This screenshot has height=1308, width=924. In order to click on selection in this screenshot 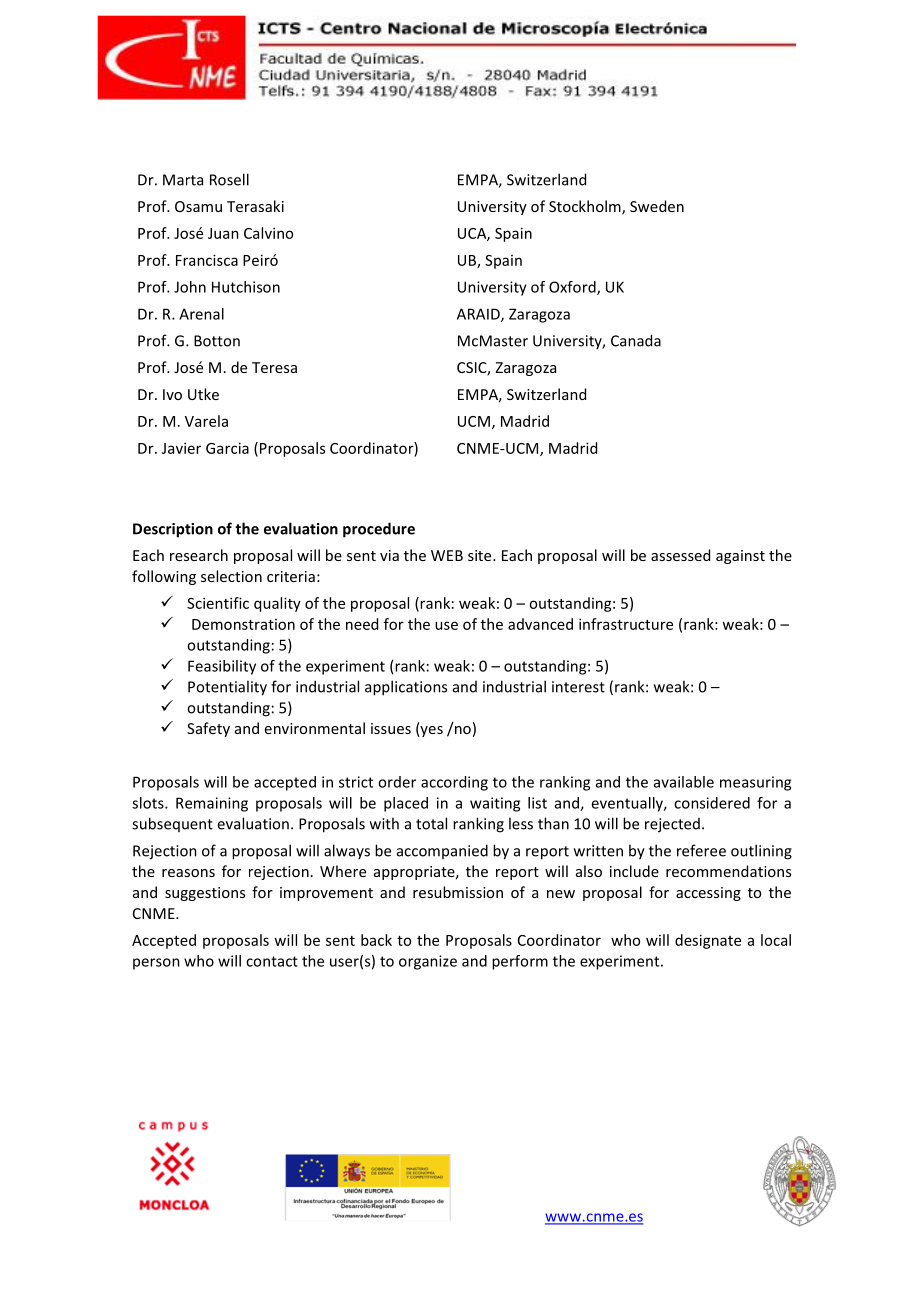, I will do `click(231, 576)`.
